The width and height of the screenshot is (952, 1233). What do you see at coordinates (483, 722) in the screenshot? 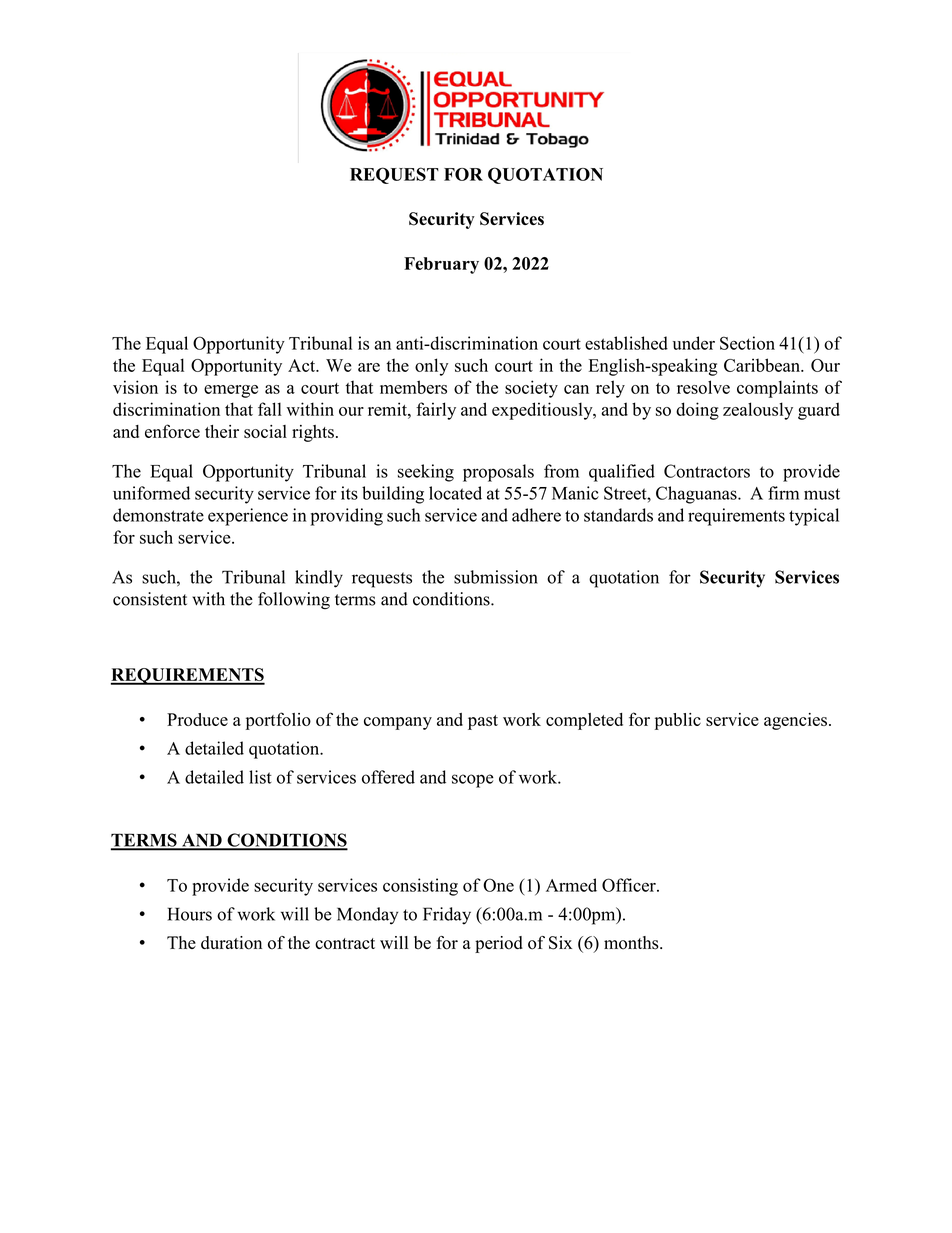
I see `past` at bounding box center [483, 722].
